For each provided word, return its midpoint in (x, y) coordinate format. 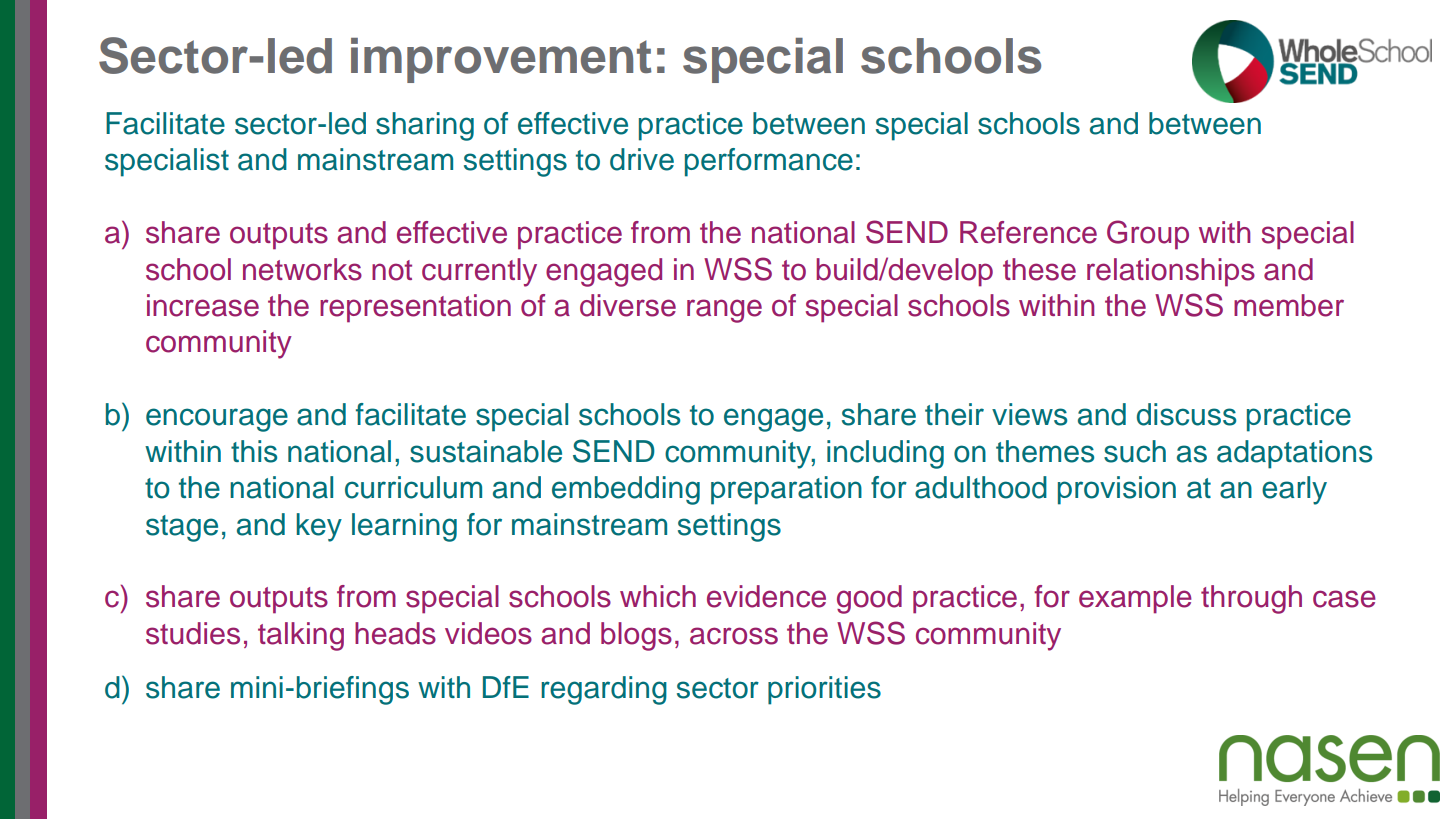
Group (1148, 235)
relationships (1171, 272)
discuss (1186, 414)
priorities (824, 690)
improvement (501, 60)
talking (301, 636)
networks (302, 269)
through (1251, 599)
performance (769, 162)
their (954, 414)
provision (1117, 490)
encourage (217, 420)
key (319, 527)
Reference (1028, 232)
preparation (786, 490)
